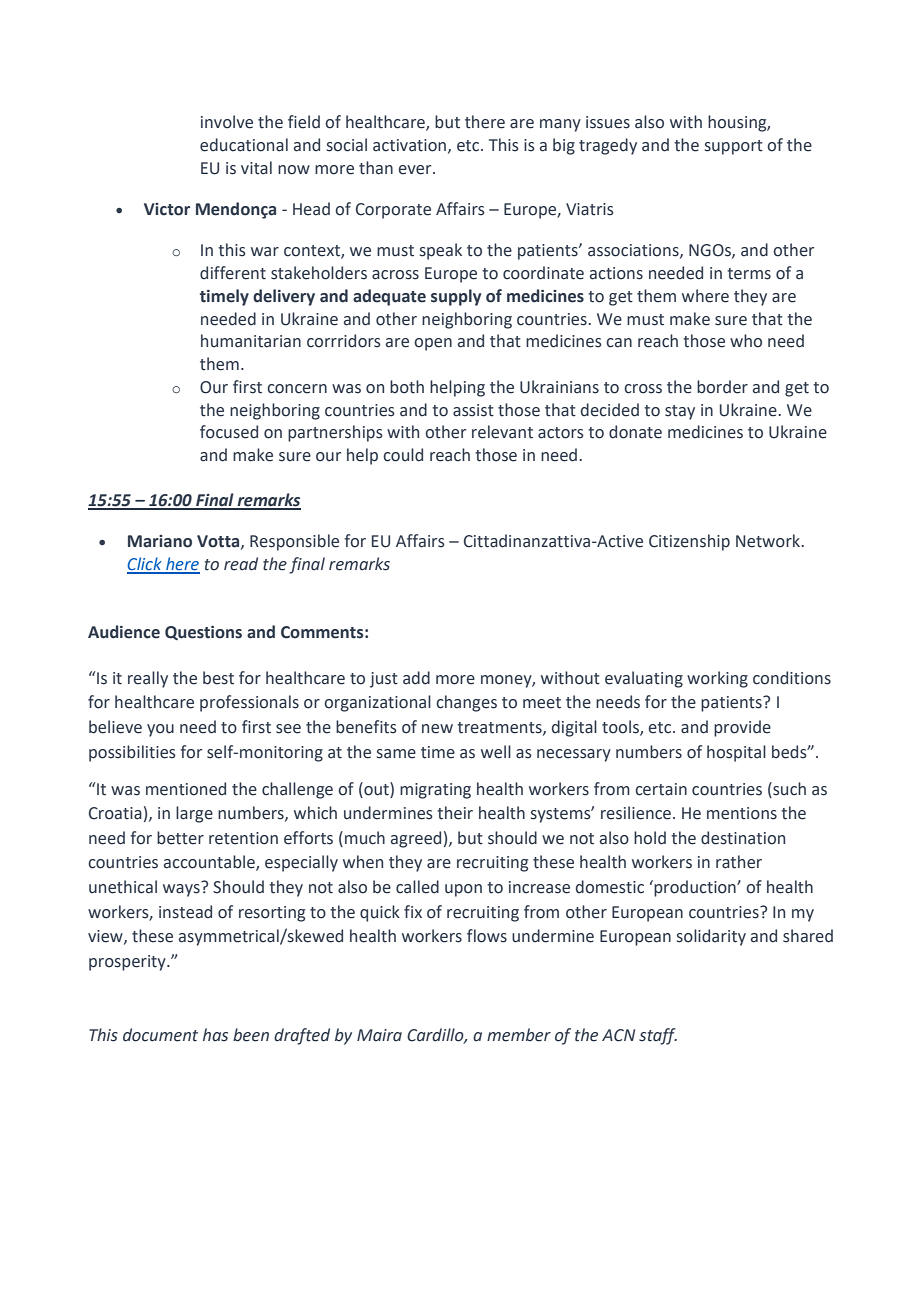 The height and width of the document is (1309, 924). I want to click on has, so click(215, 1035).
